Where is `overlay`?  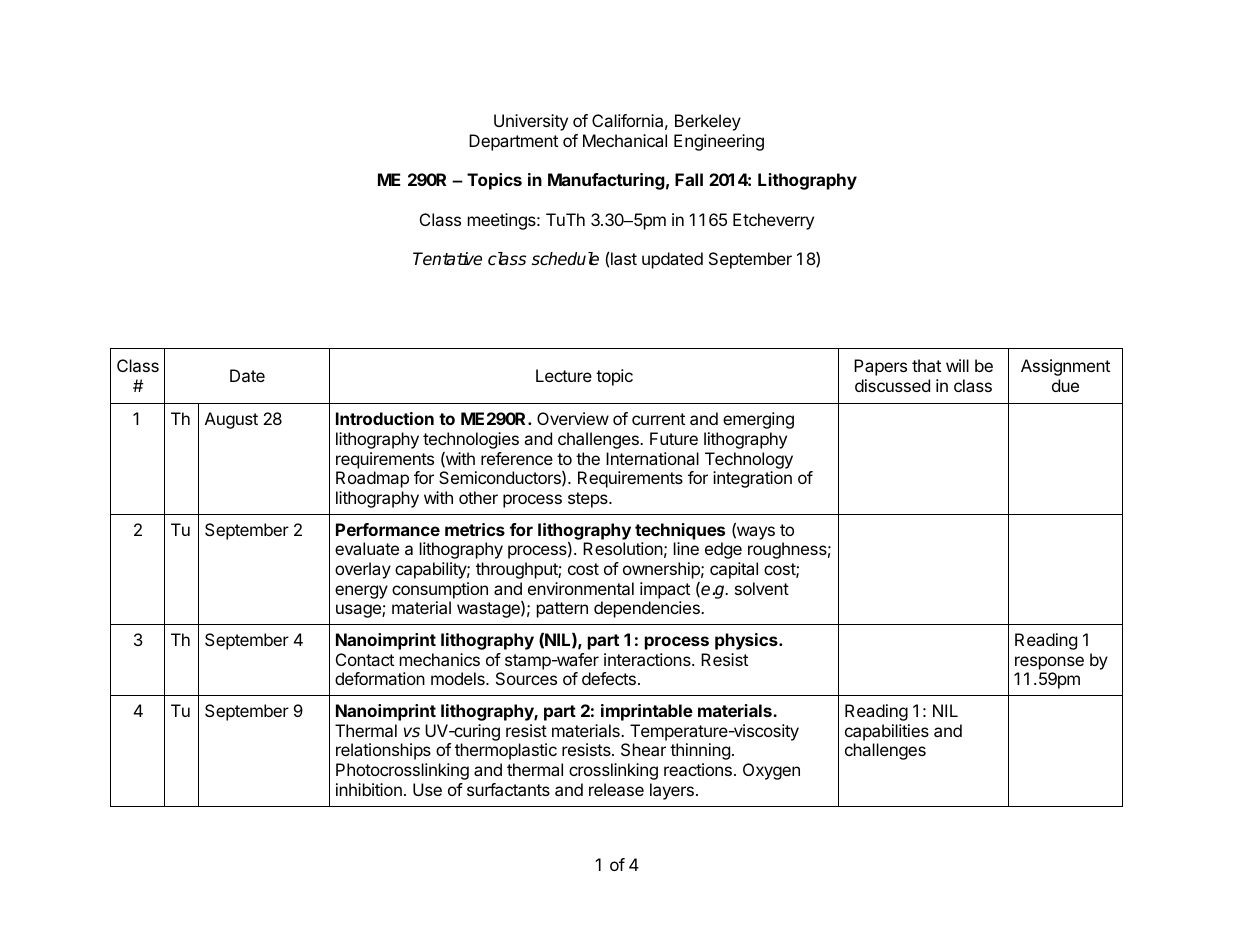
overlay is located at coordinates (363, 570).
